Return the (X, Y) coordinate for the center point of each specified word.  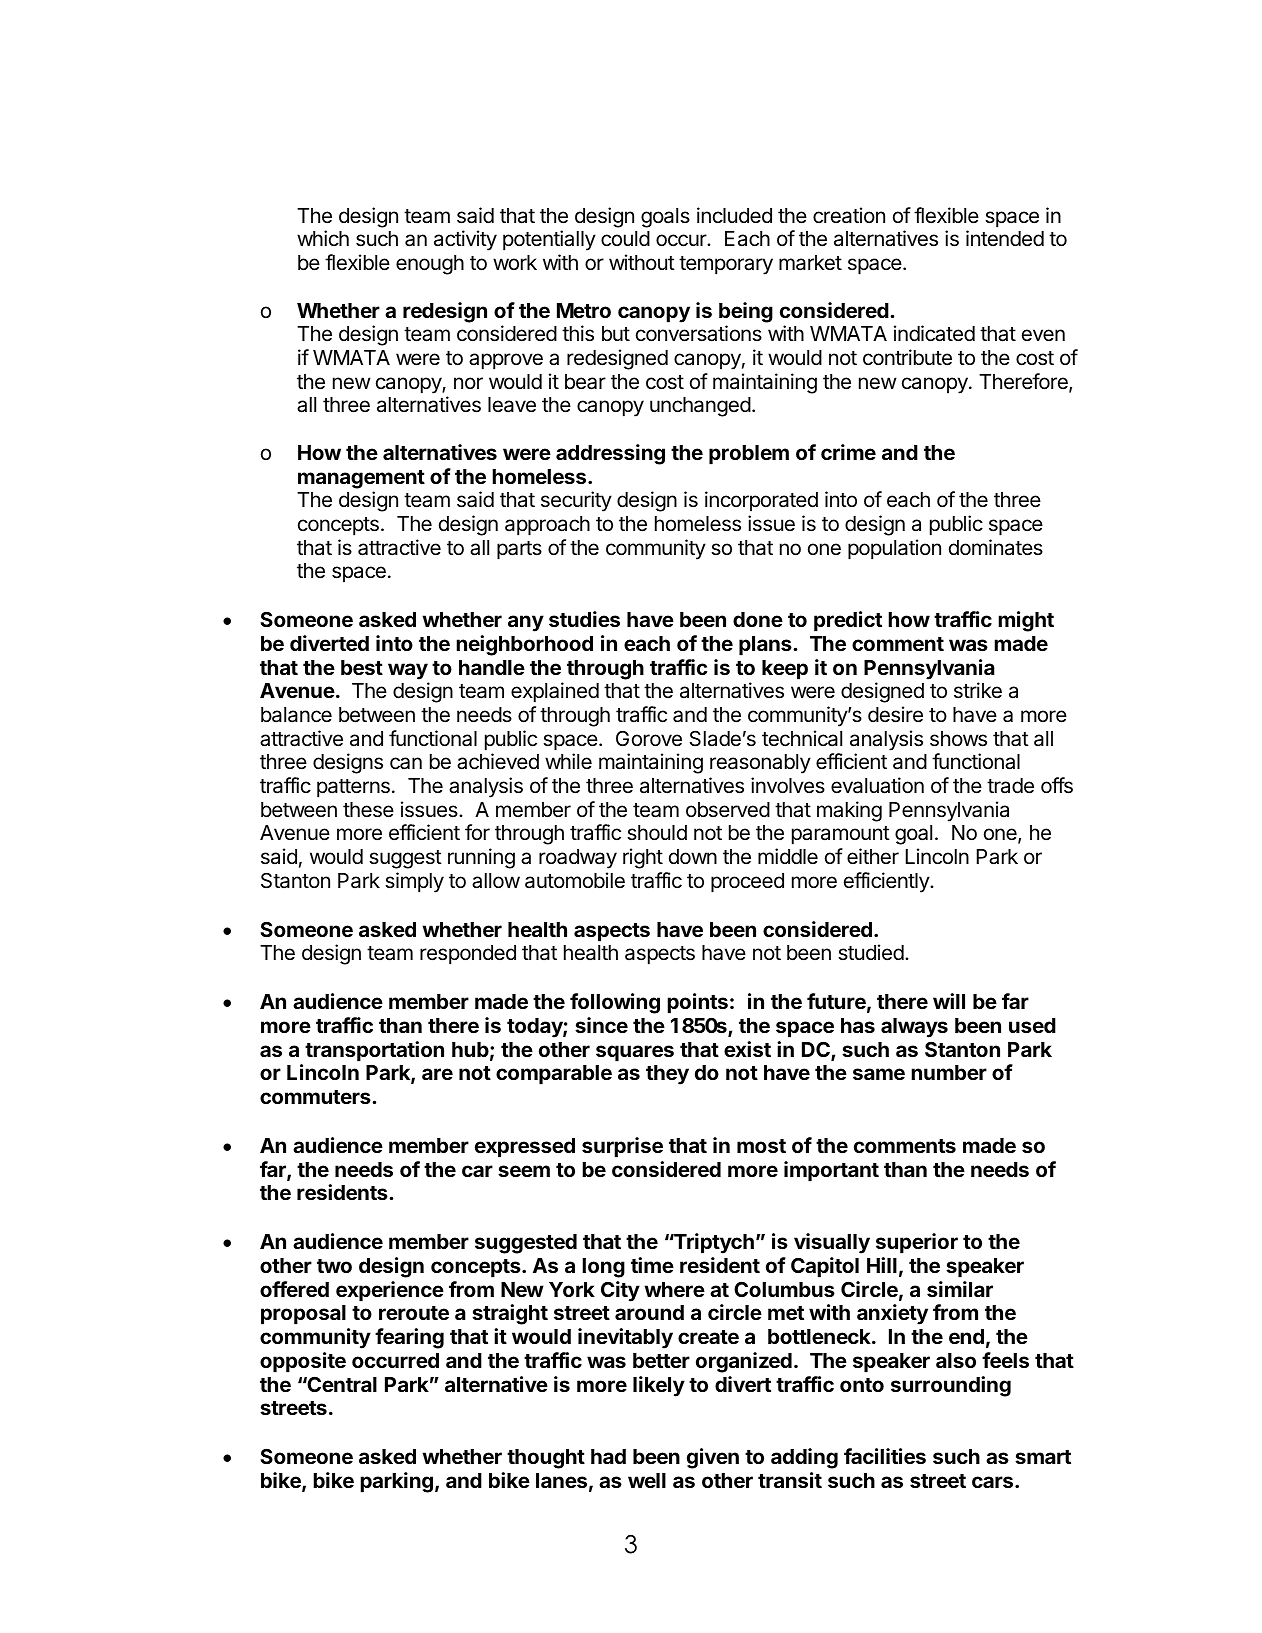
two (334, 1266)
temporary (726, 265)
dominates (996, 547)
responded (468, 955)
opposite (303, 1362)
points (697, 1003)
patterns (353, 788)
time (652, 1265)
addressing (610, 454)
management (361, 479)
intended (1005, 238)
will (949, 1001)
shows (958, 739)
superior (917, 1243)
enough (430, 265)
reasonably (760, 764)
